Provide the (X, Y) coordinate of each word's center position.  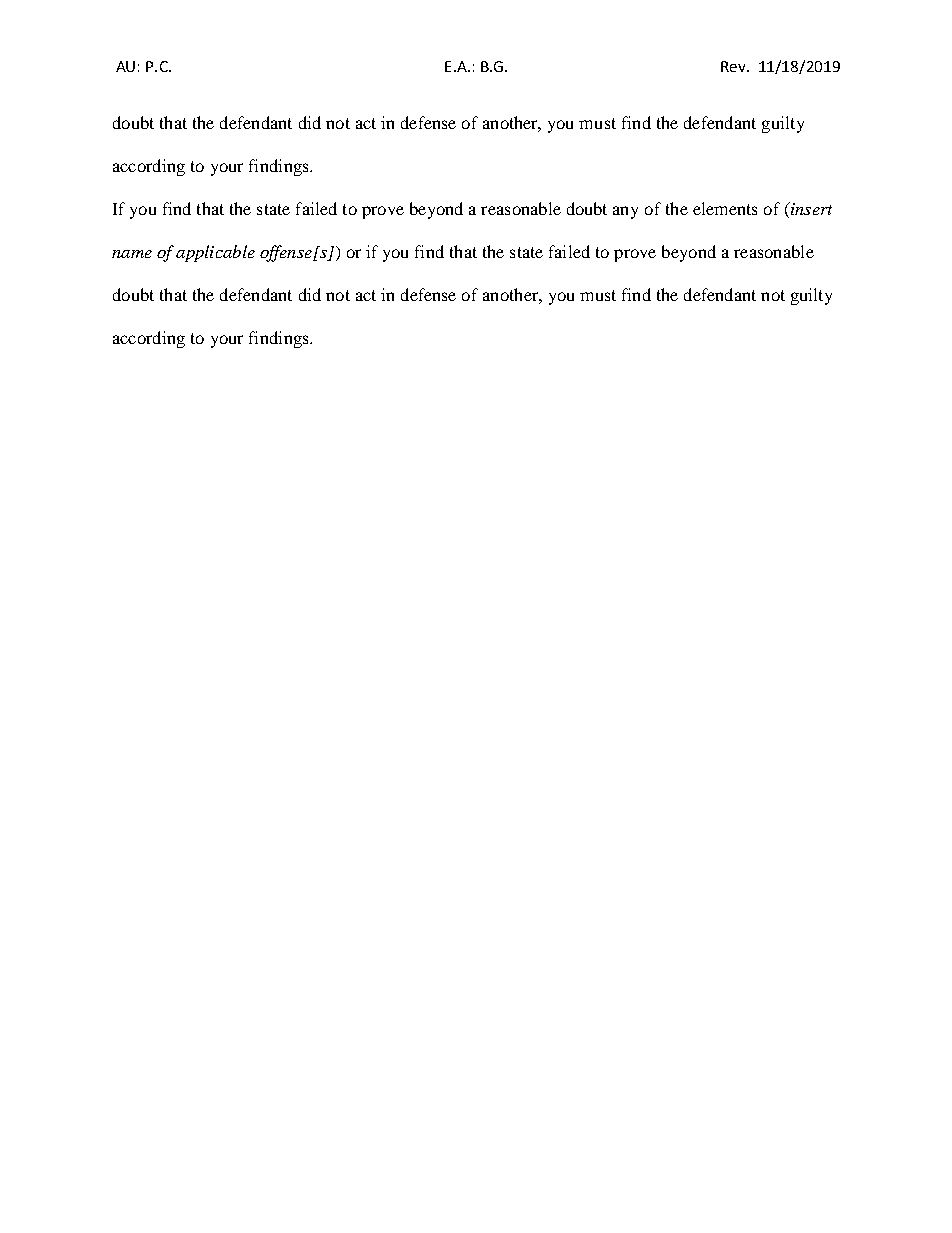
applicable (215, 253)
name (132, 254)
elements (725, 208)
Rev (734, 66)
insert (810, 210)
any (625, 212)
